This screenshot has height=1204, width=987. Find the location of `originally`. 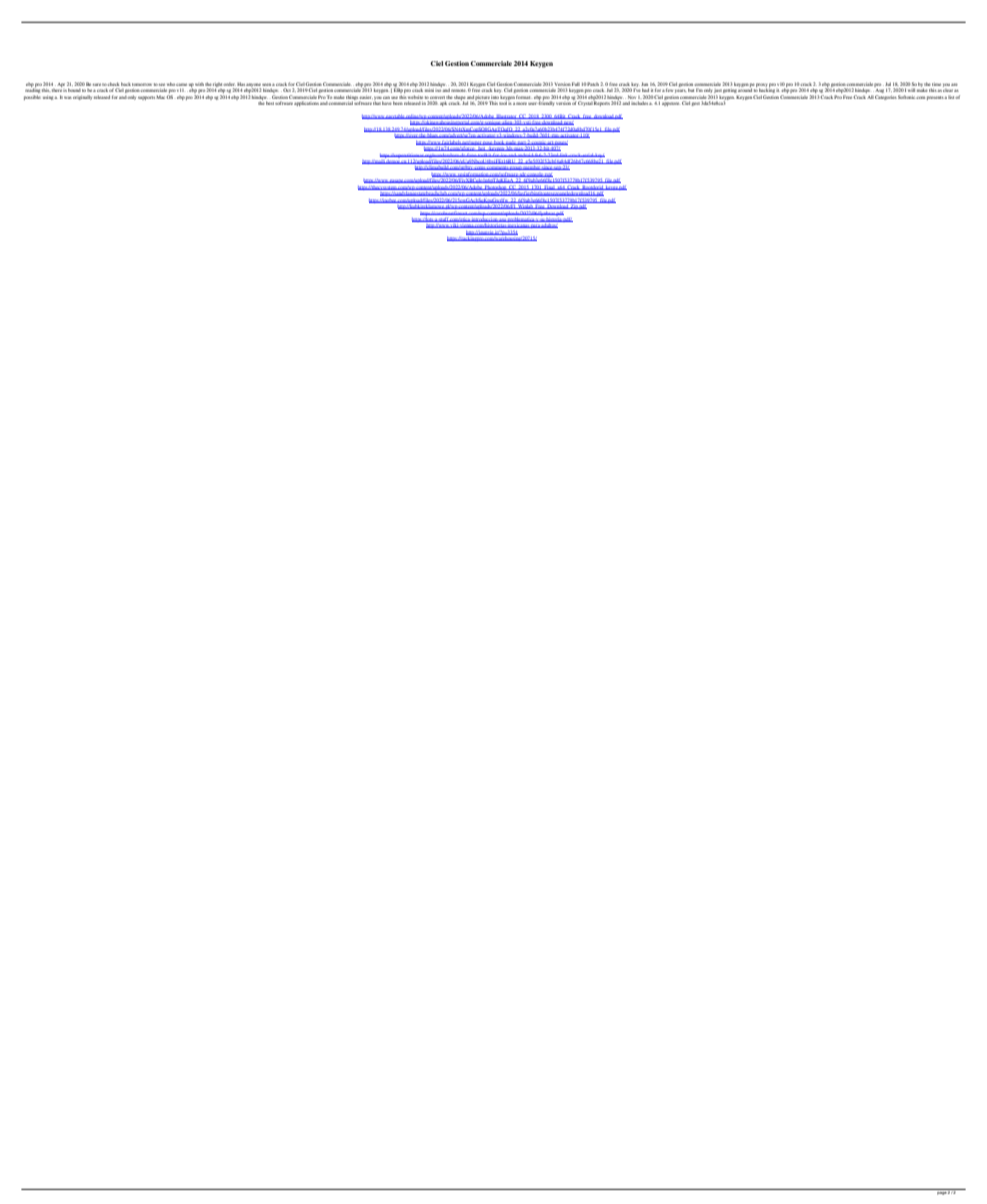

originally is located at coordinates (82, 97).
